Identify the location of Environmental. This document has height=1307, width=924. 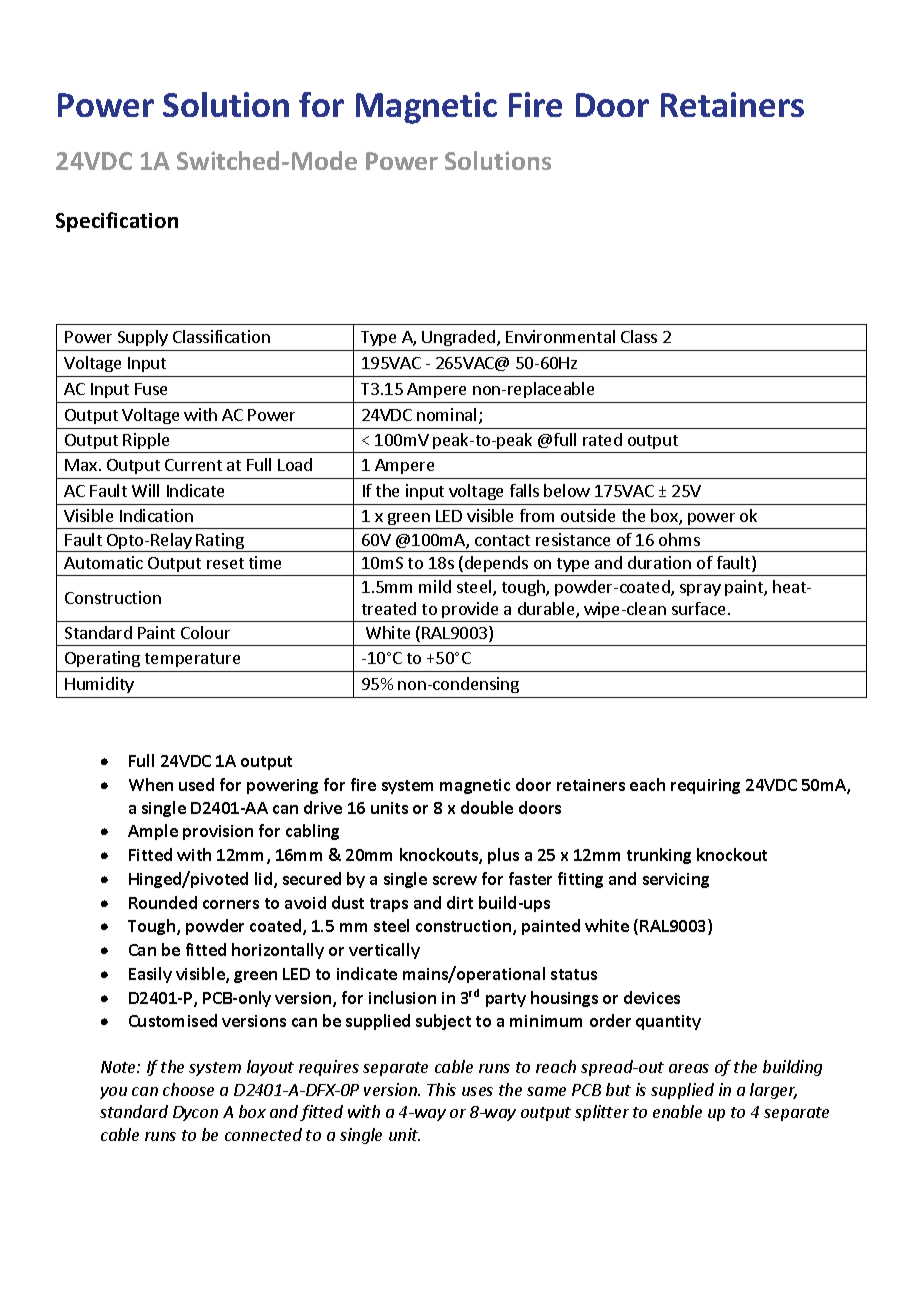
(560, 336).
